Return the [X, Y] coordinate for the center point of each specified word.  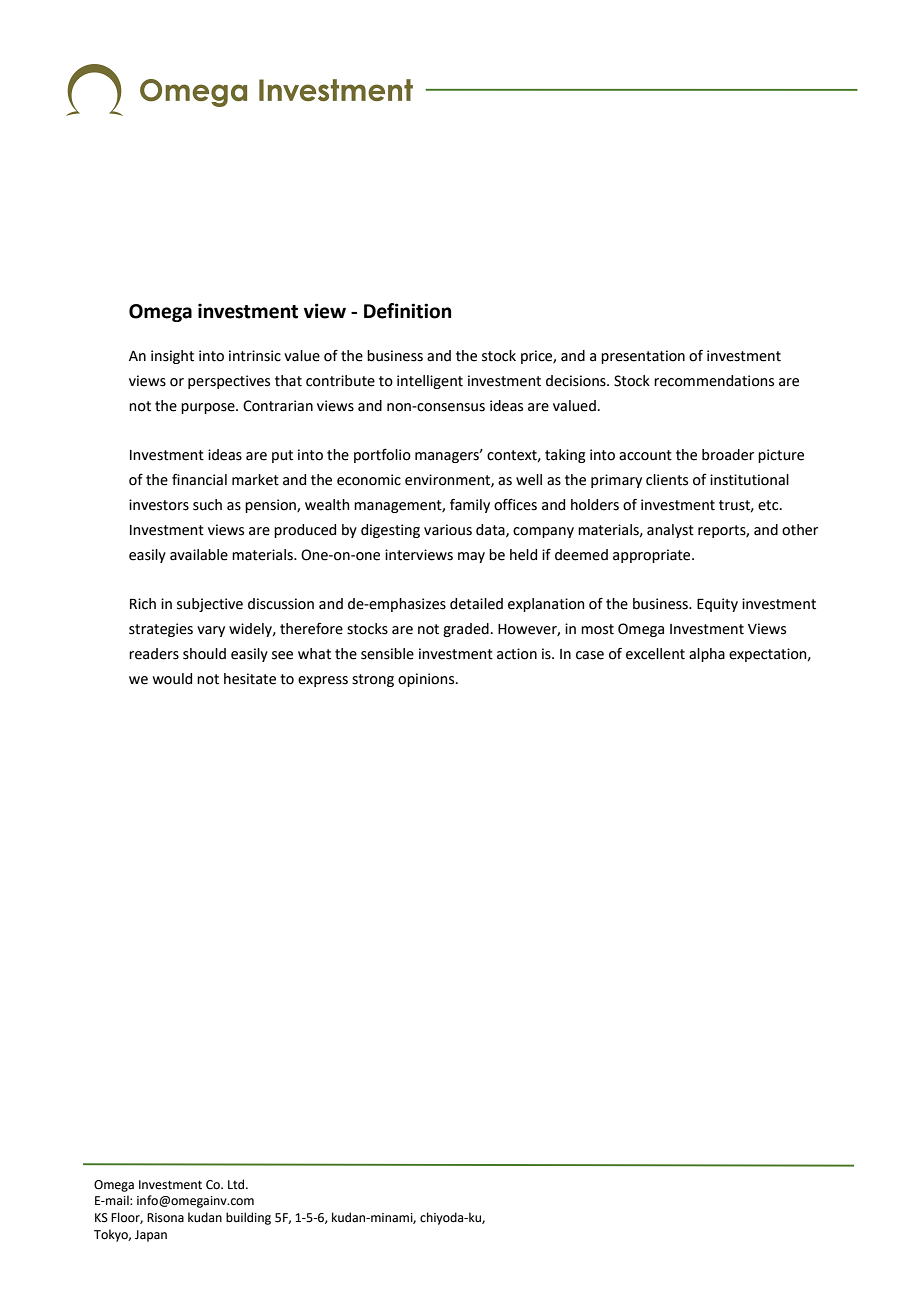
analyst [670, 531]
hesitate [250, 679]
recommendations [714, 381]
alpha [707, 655]
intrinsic [255, 356]
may [471, 557]
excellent [655, 654]
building [248, 1218]
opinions [427, 680]
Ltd [236, 1184]
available [199, 555]
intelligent [430, 382]
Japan [151, 1236]
